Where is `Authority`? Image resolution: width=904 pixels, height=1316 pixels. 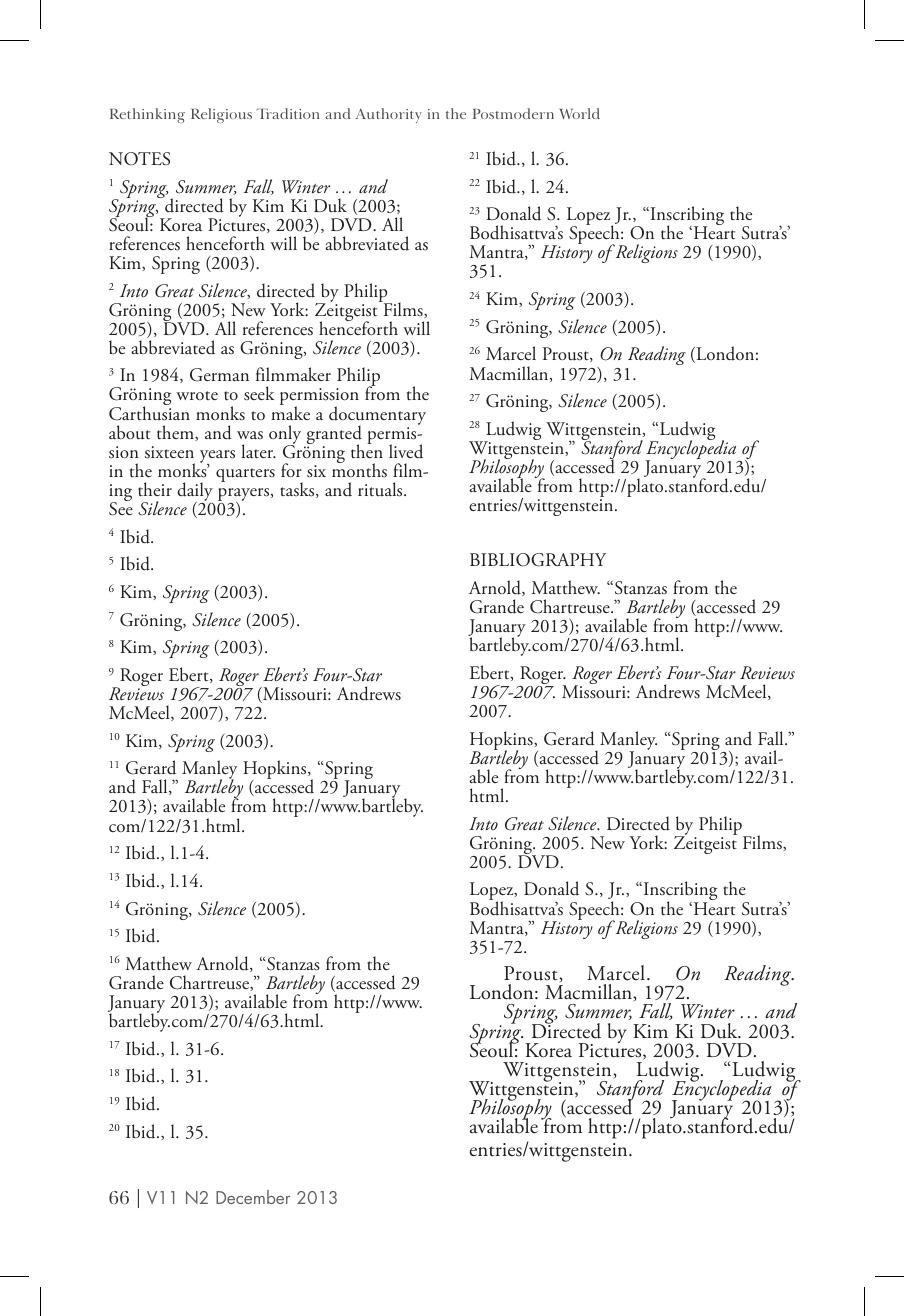
Authority is located at coordinates (388, 115).
